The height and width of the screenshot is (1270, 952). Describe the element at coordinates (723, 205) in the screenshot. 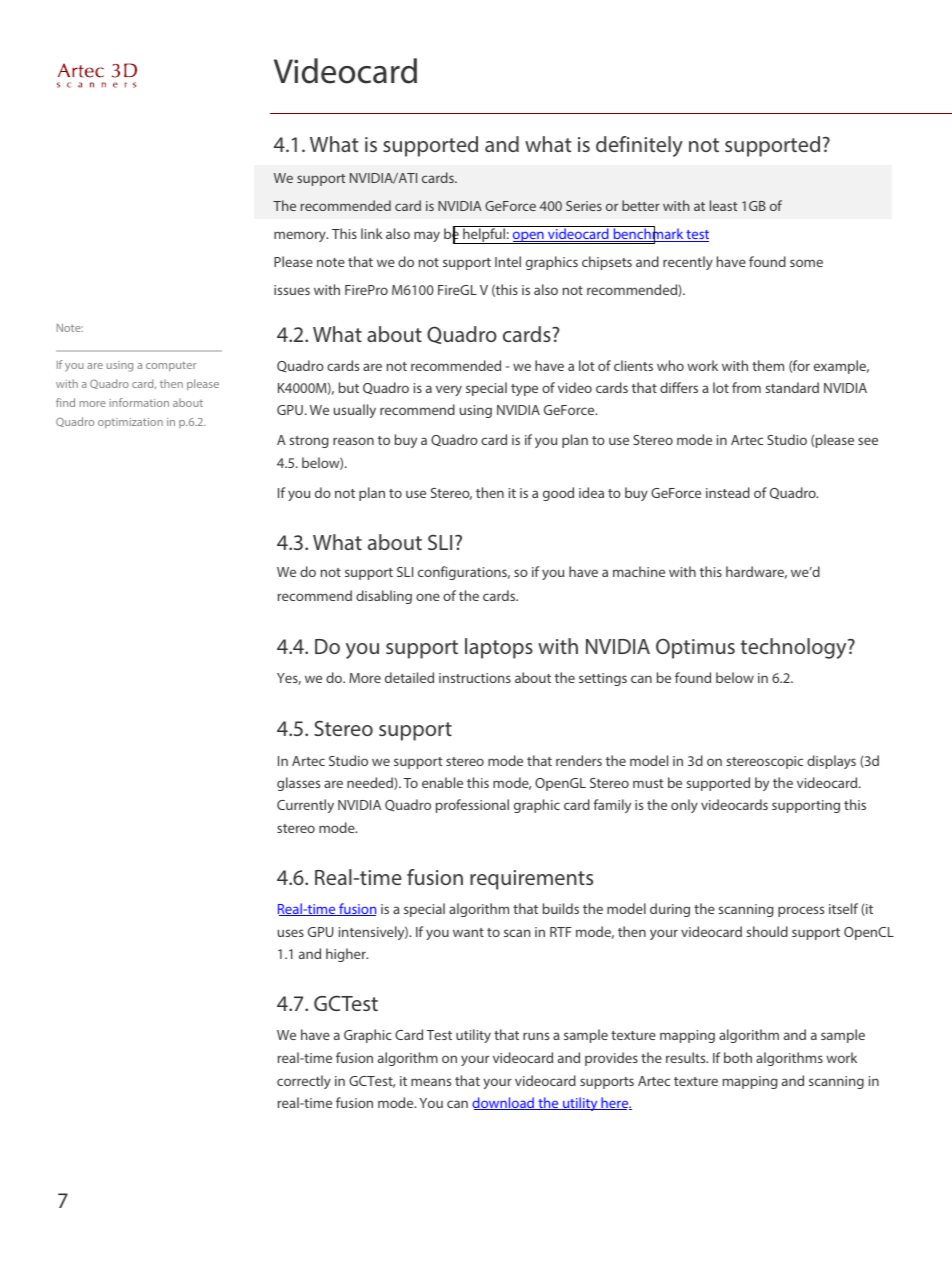

I see `least` at that location.
